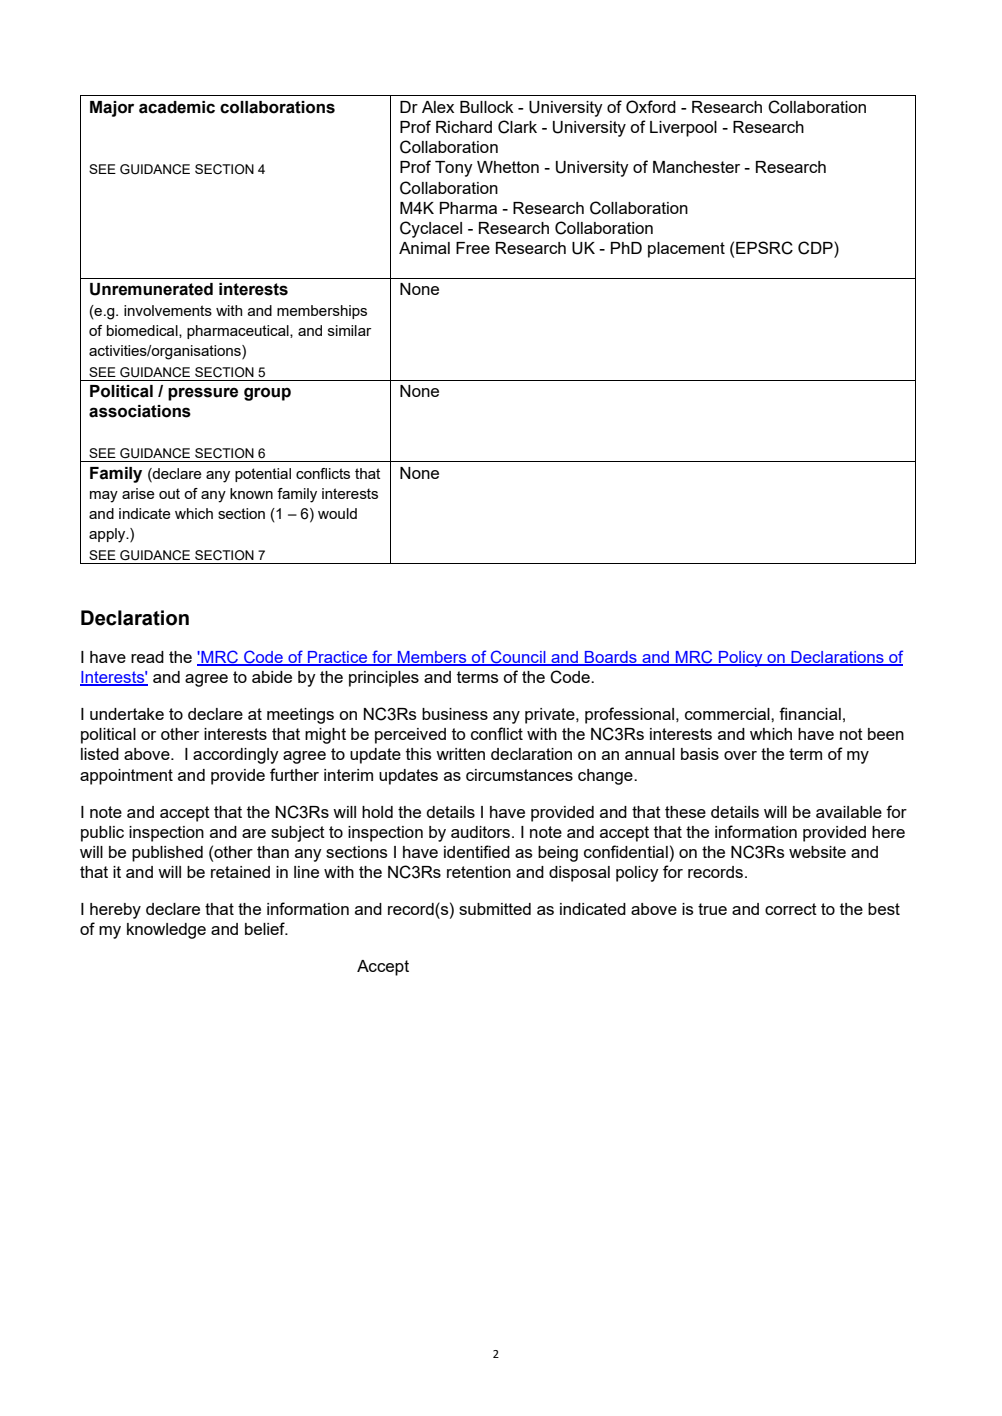  What do you see at coordinates (517, 127) in the screenshot?
I see `Clark` at bounding box center [517, 127].
